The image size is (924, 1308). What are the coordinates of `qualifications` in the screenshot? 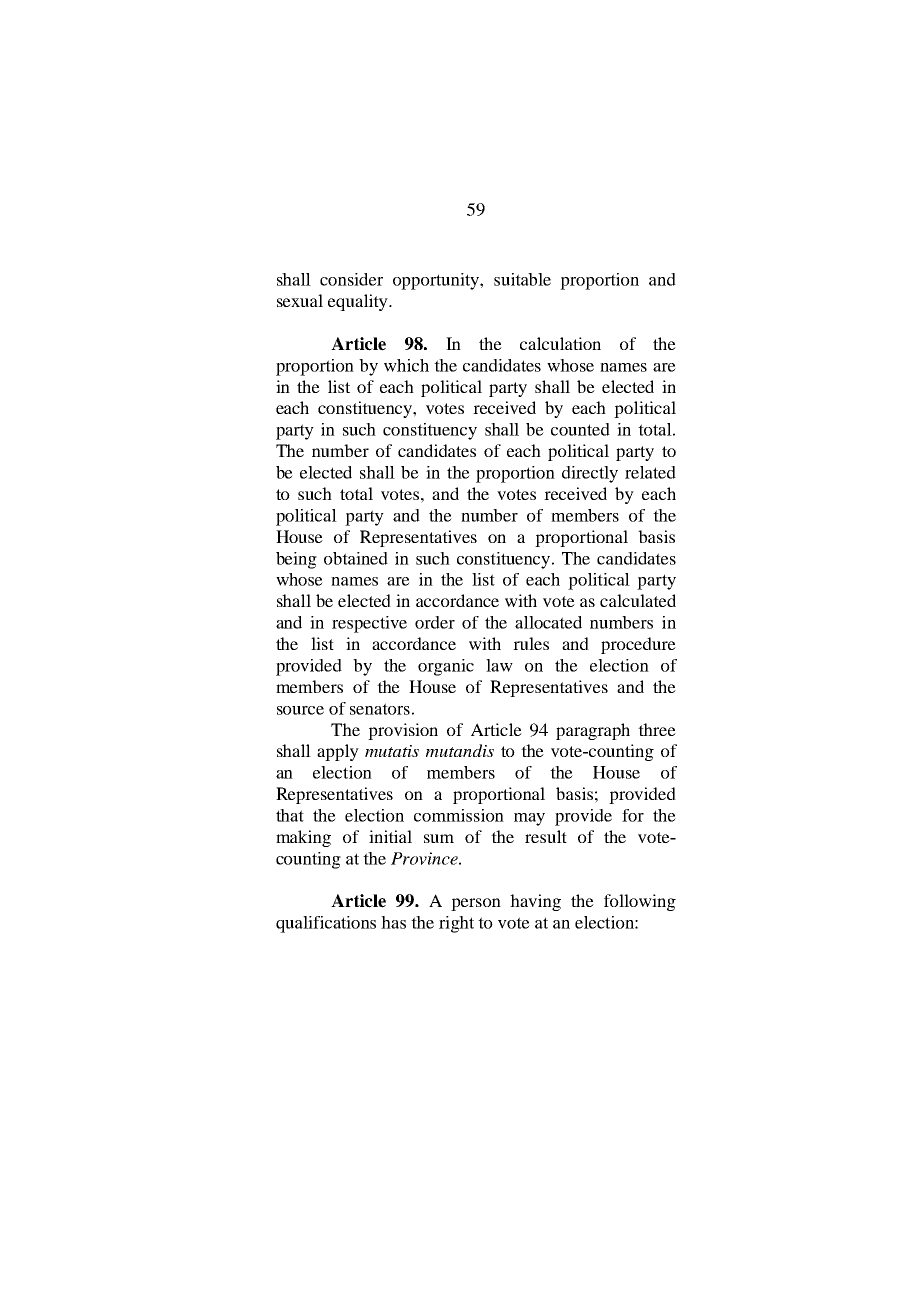 It's located at (326, 924).
